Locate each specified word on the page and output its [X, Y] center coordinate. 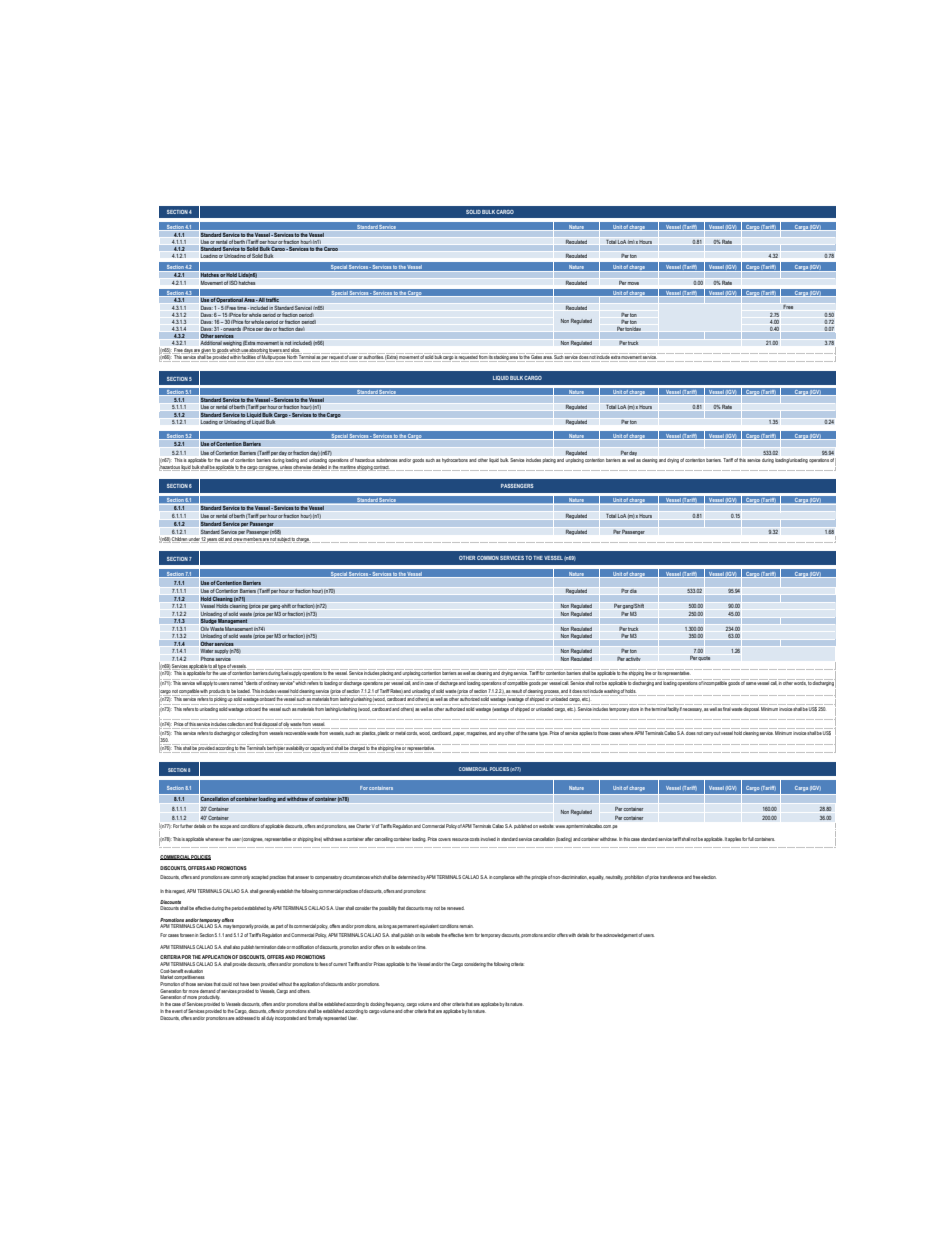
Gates [536, 356]
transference [672, 877]
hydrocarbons [455, 460]
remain [466, 926]
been [255, 984]
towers [275, 350]
